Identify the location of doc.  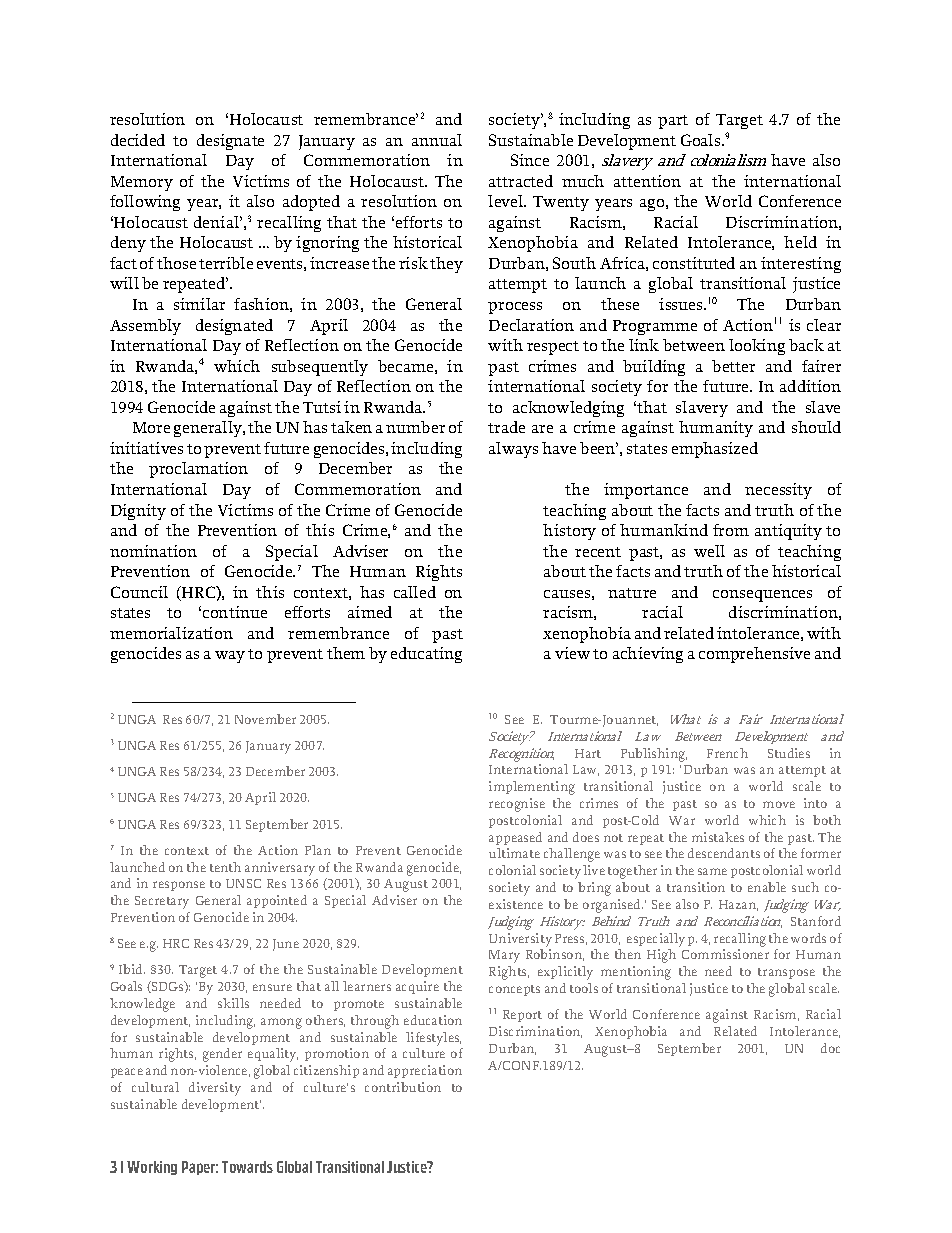
(830, 1048).
